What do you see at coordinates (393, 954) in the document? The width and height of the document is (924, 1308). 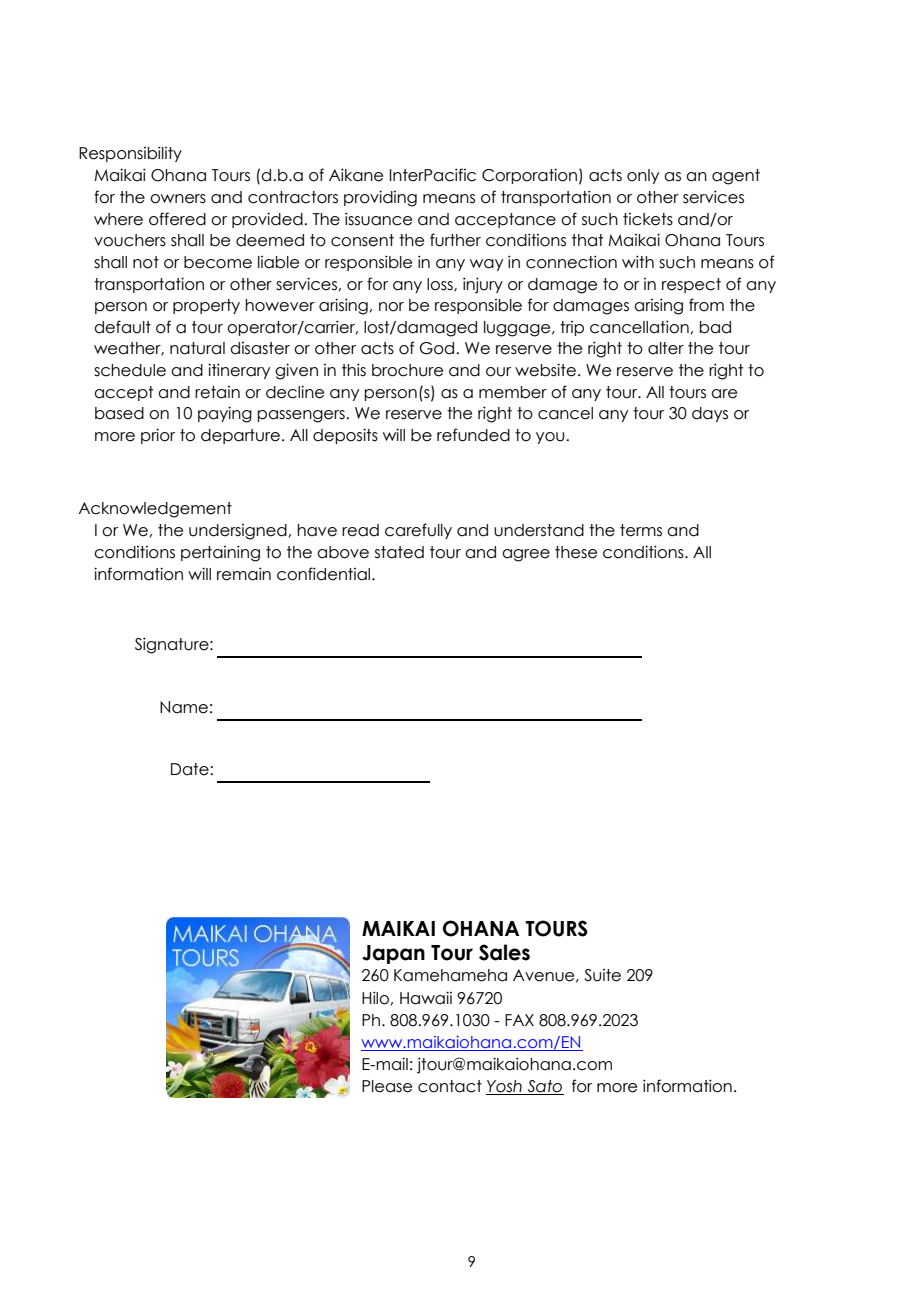 I see `Japan` at bounding box center [393, 954].
